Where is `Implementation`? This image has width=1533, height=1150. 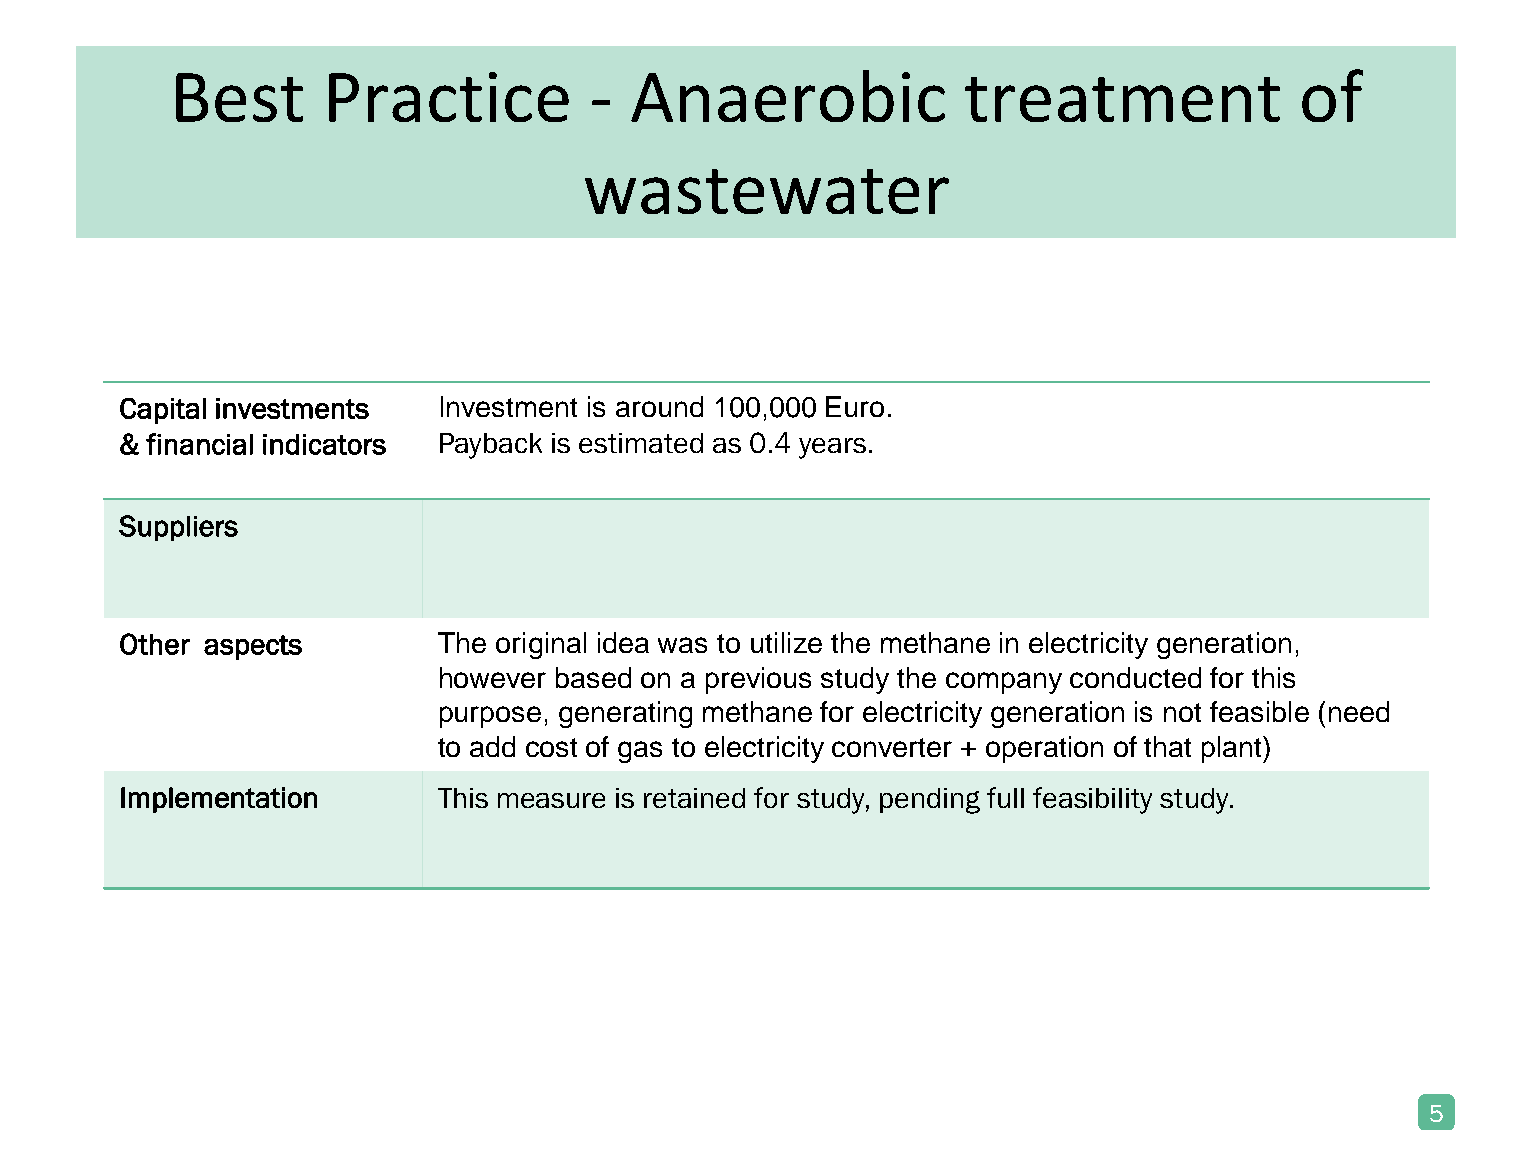
Implementation is located at coordinates (219, 800).
